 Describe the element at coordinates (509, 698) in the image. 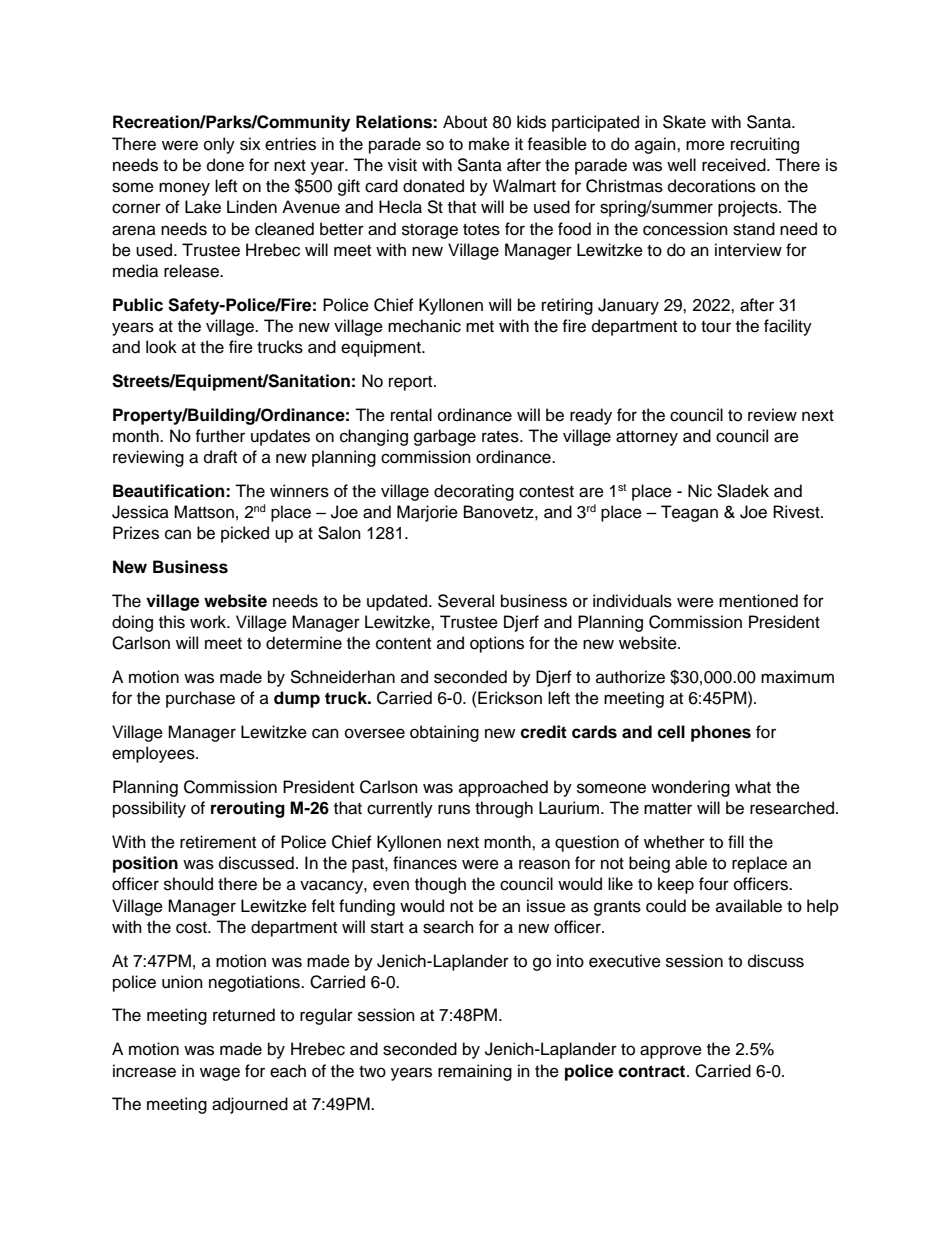

I see `Erickson` at that location.
